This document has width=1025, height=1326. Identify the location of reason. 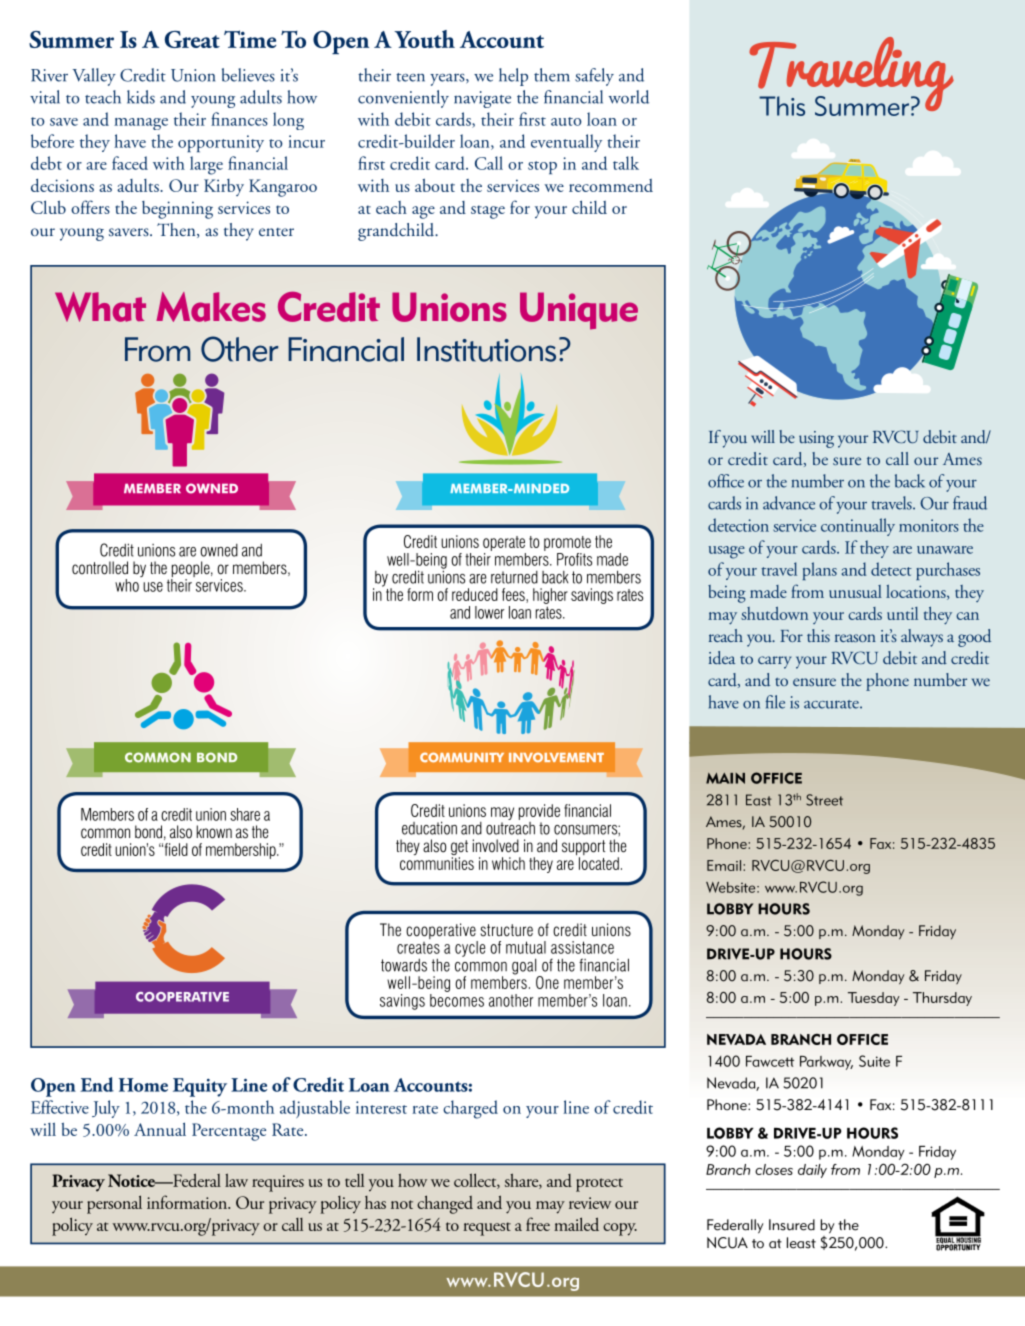
(855, 638).
